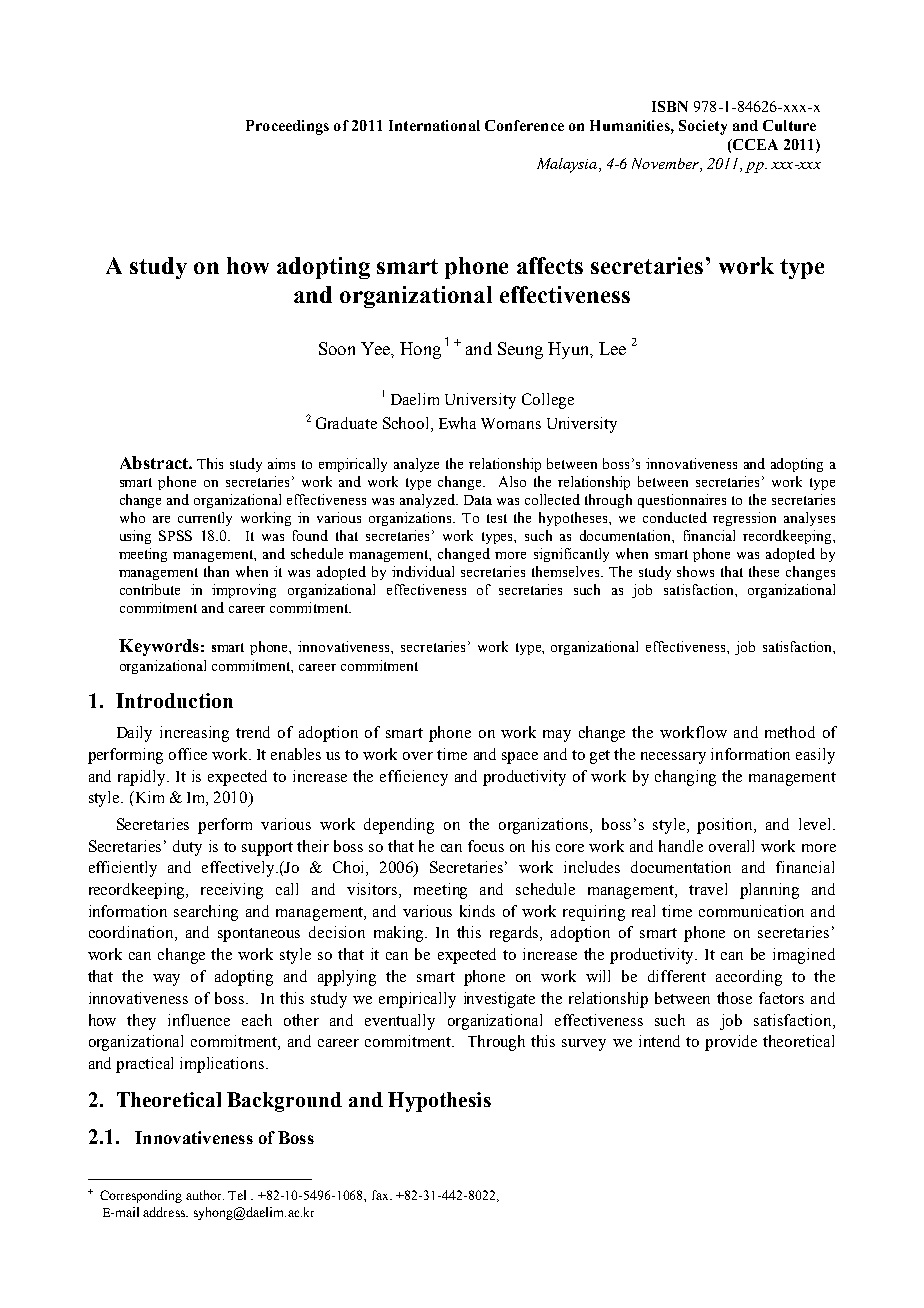 Image resolution: width=924 pixels, height=1308 pixels. Describe the element at coordinates (423, 571) in the document. I see `individual` at that location.
